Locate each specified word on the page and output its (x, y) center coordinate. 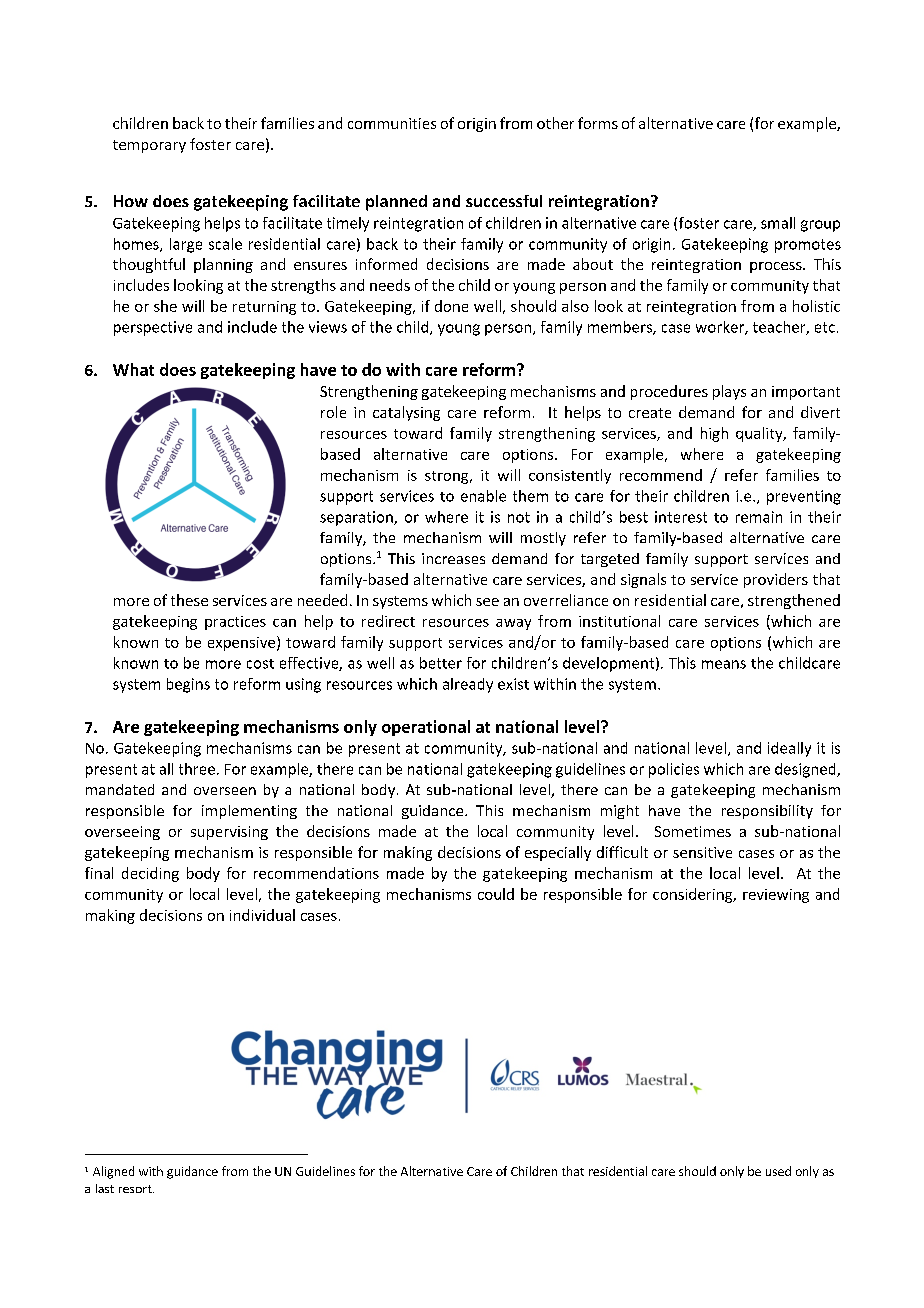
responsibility (767, 812)
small (778, 223)
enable (483, 496)
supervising (229, 833)
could (496, 894)
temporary (149, 146)
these (189, 600)
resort (136, 1189)
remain (759, 517)
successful (504, 201)
